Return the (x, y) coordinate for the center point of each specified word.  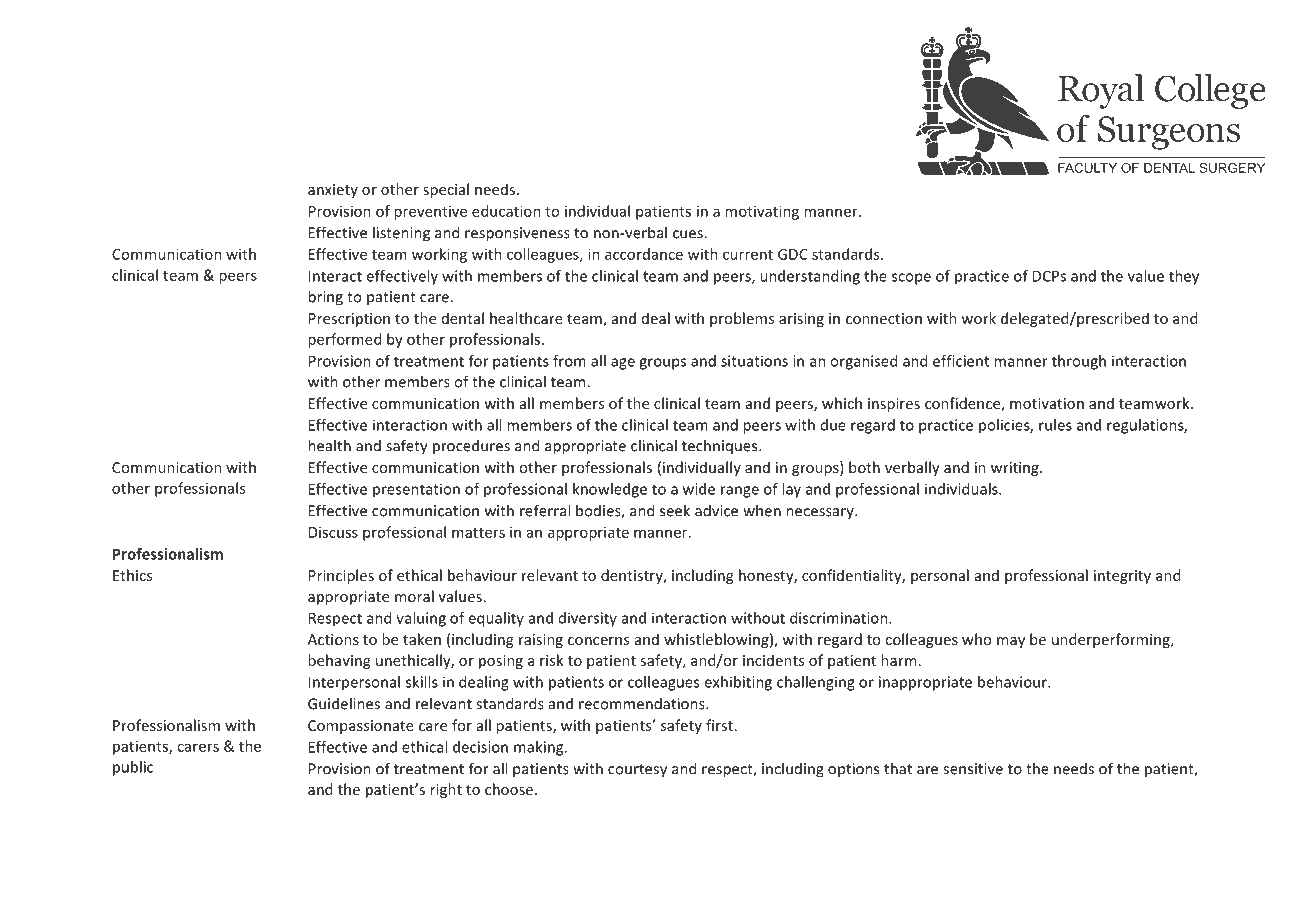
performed (344, 340)
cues (689, 234)
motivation (1047, 403)
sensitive (973, 769)
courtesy (637, 771)
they (1184, 277)
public (133, 768)
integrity (1122, 577)
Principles (341, 576)
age (623, 364)
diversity (588, 619)
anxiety (333, 191)
